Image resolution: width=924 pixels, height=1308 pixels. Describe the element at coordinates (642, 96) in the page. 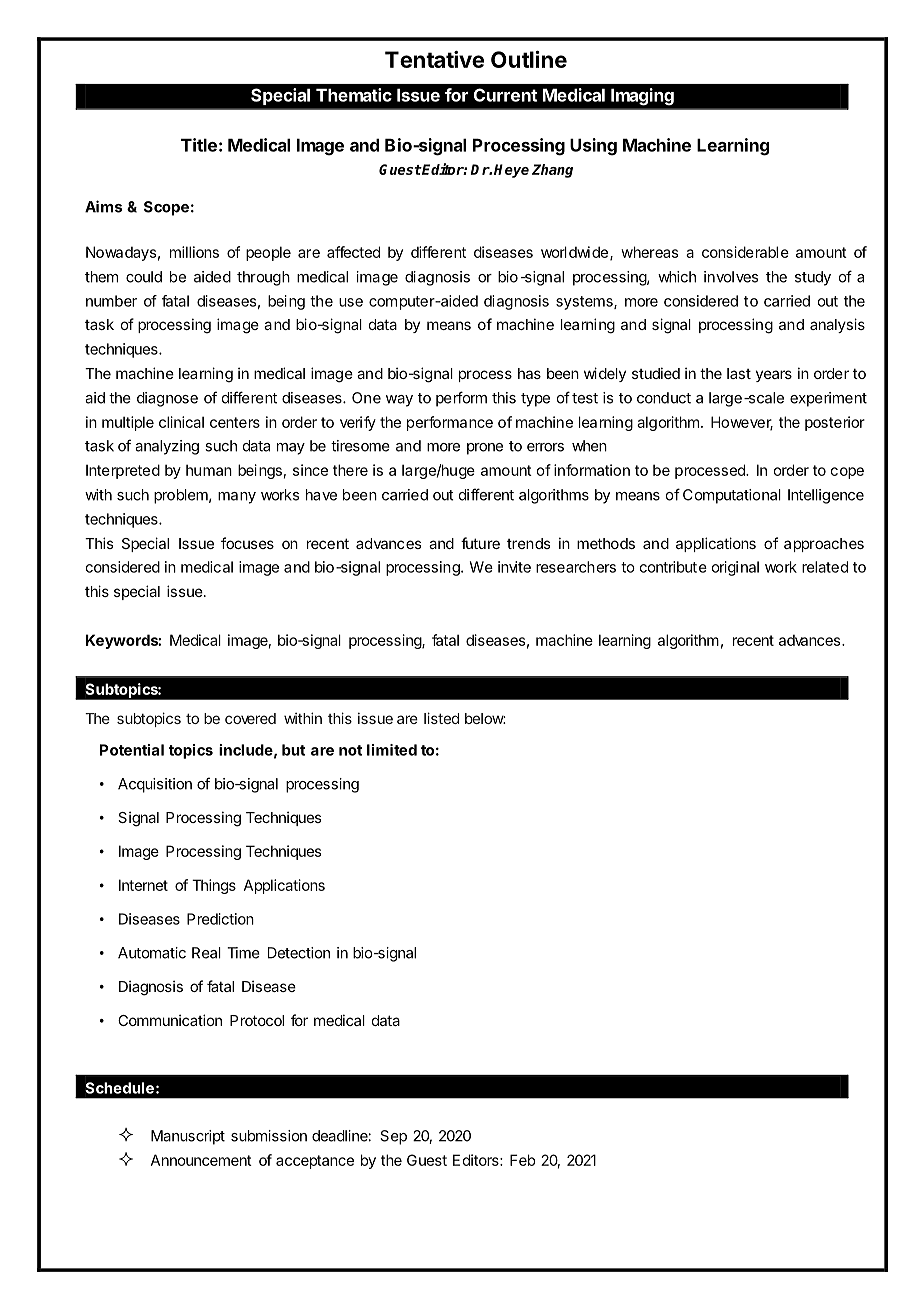

I see `Imaging` at that location.
